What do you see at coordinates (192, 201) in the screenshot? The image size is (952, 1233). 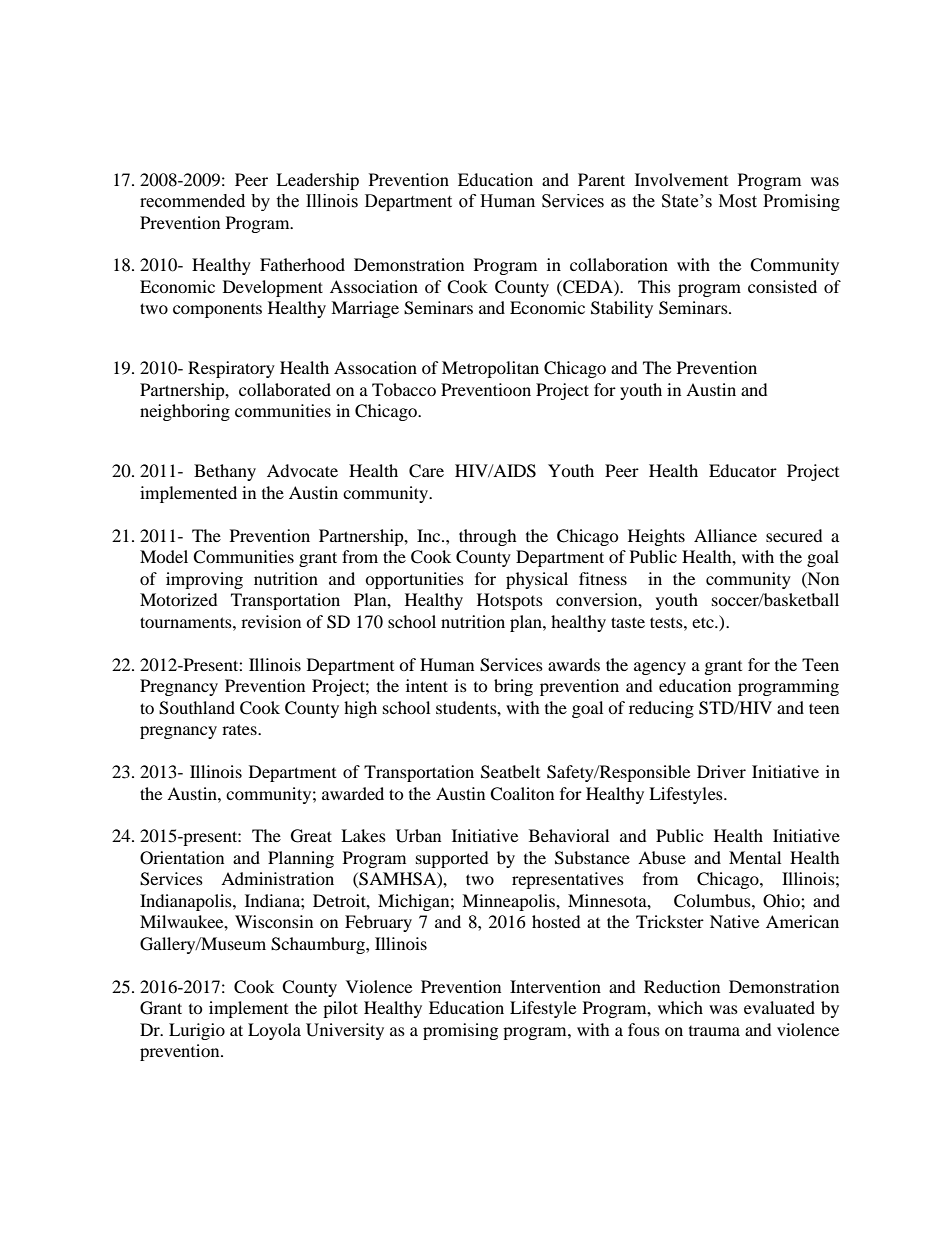 I see `recommended` at bounding box center [192, 201].
